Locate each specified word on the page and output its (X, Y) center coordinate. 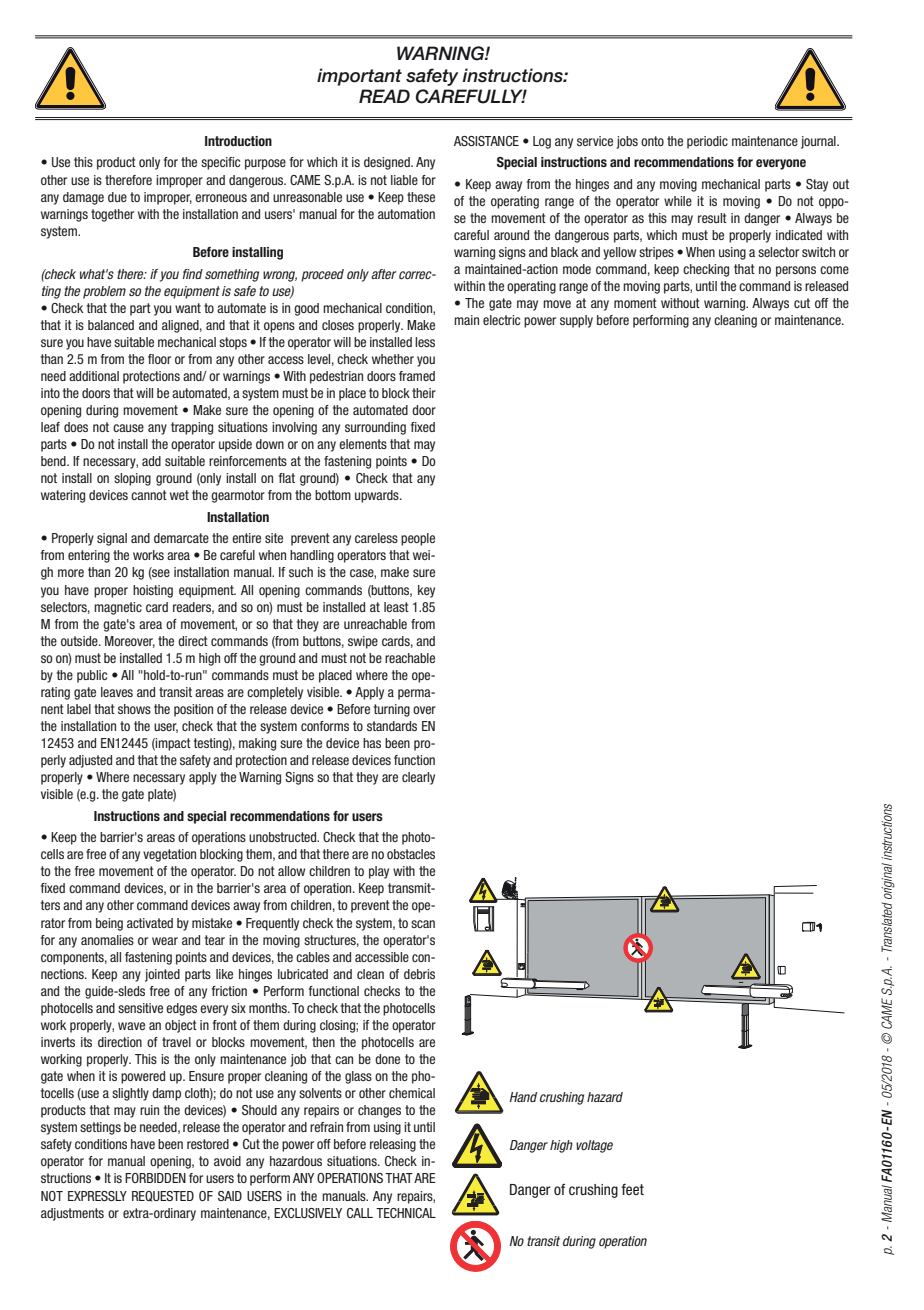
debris (419, 974)
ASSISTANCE (486, 141)
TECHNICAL (406, 1213)
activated (150, 923)
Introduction (238, 141)
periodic (707, 142)
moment (635, 303)
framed (417, 376)
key (426, 591)
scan (423, 924)
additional (94, 376)
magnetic (118, 608)
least (396, 607)
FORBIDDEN (155, 1178)
